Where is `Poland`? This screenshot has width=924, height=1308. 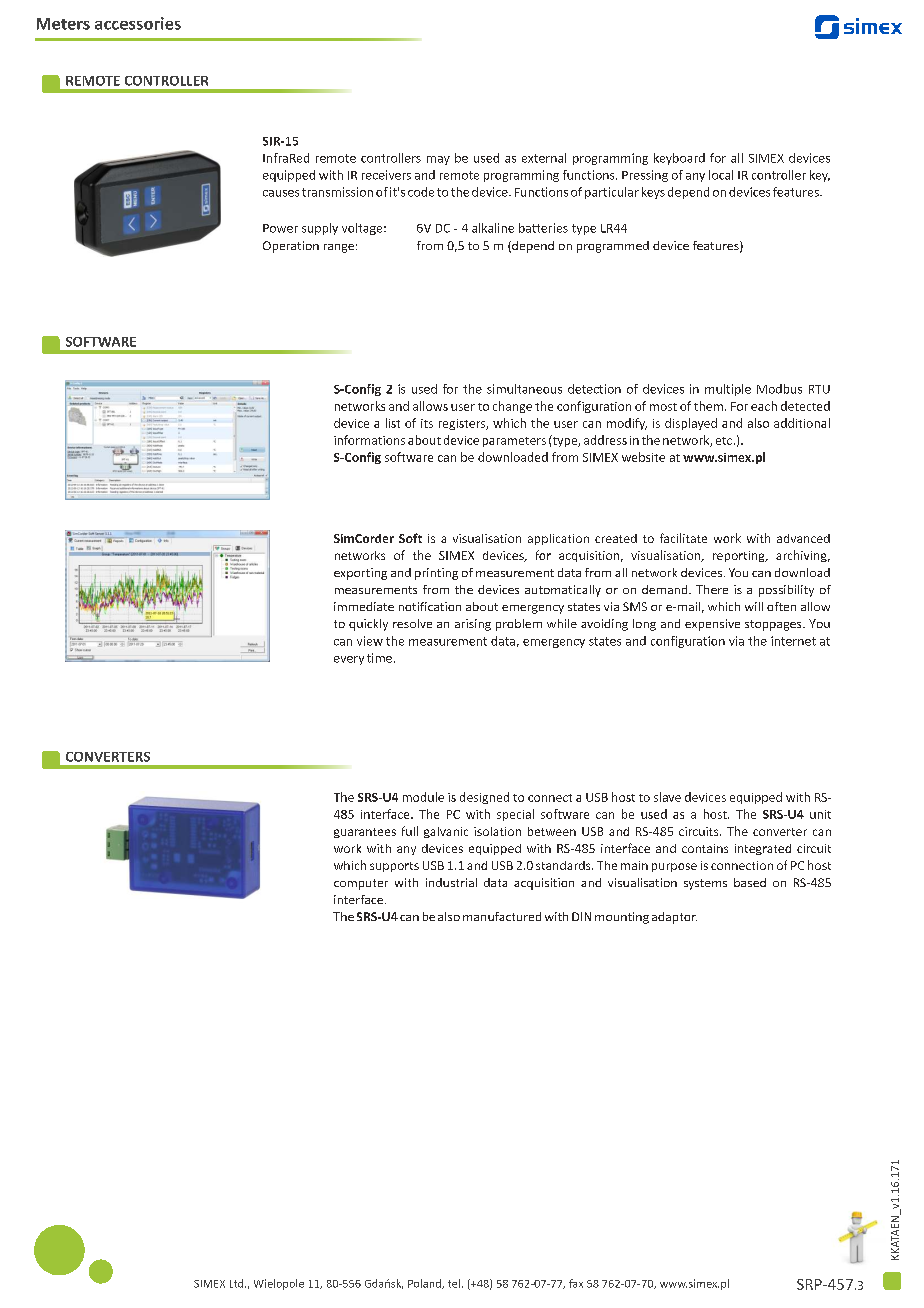
Poland is located at coordinates (425, 1284).
